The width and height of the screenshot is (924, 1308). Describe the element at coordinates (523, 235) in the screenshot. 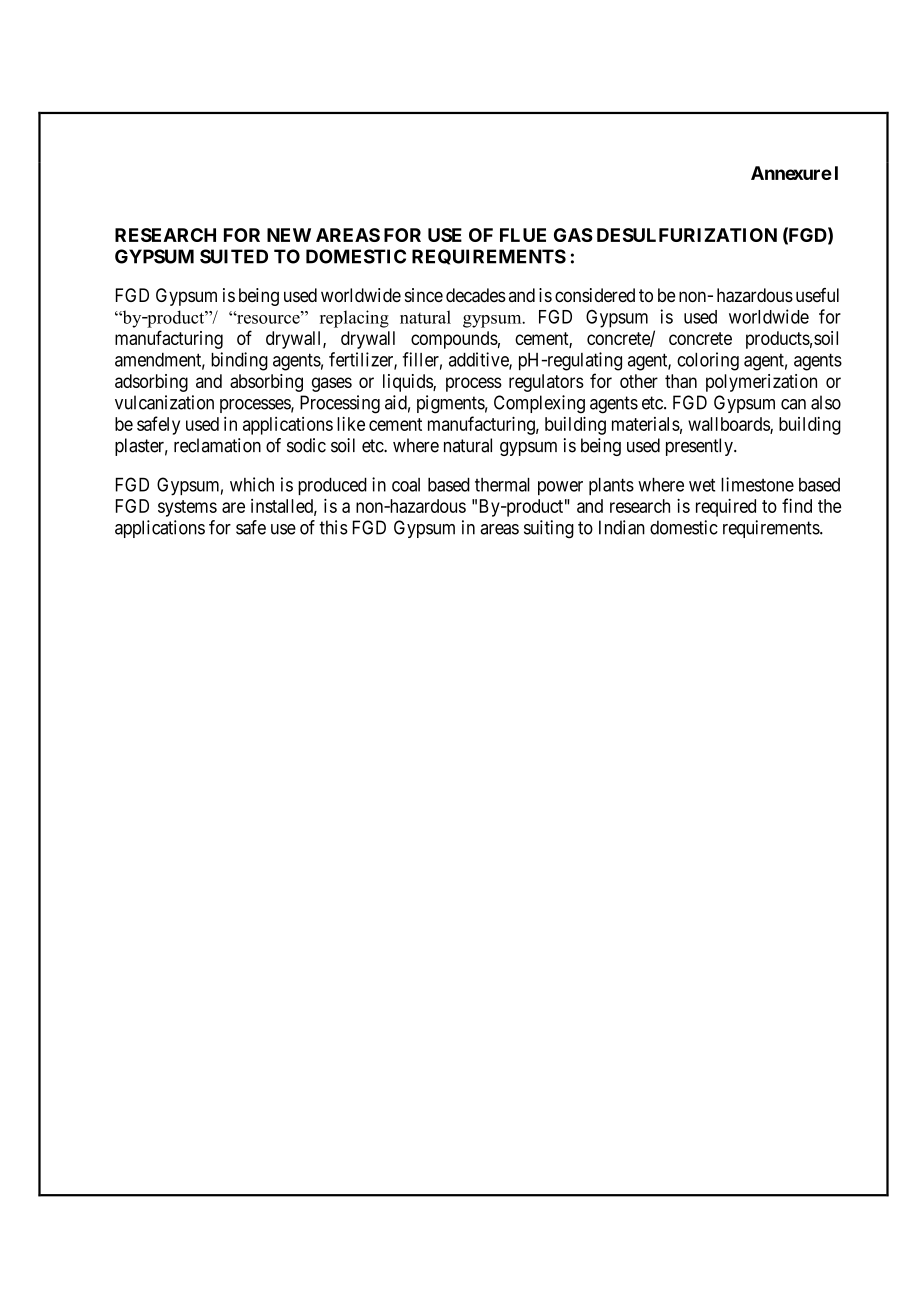

I see `FLUE` at that location.
